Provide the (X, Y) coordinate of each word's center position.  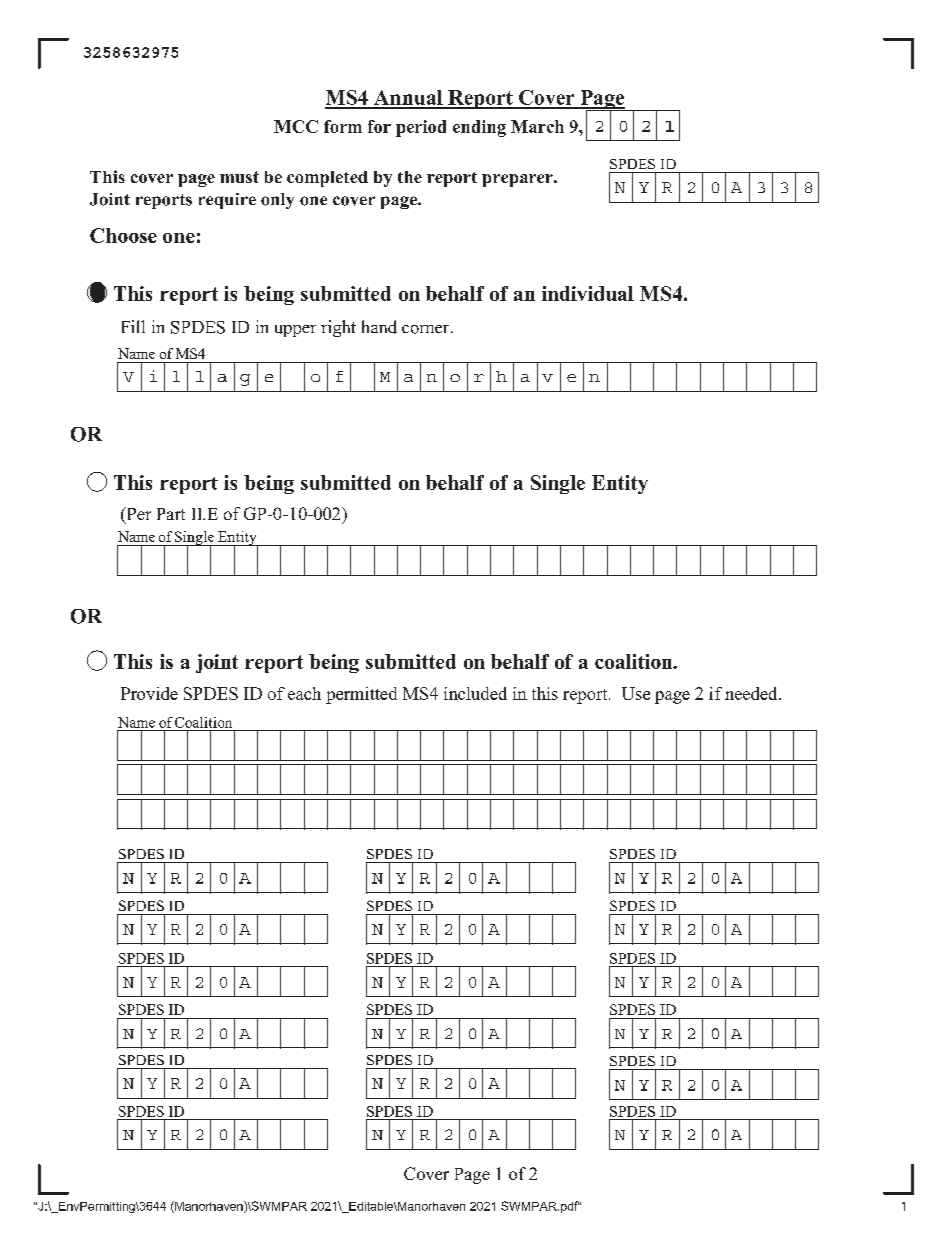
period (421, 128)
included (475, 693)
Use (636, 693)
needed (752, 693)
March (537, 126)
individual (588, 293)
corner (427, 329)
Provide (149, 693)
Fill (133, 326)
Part (171, 514)
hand (379, 327)
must (239, 177)
